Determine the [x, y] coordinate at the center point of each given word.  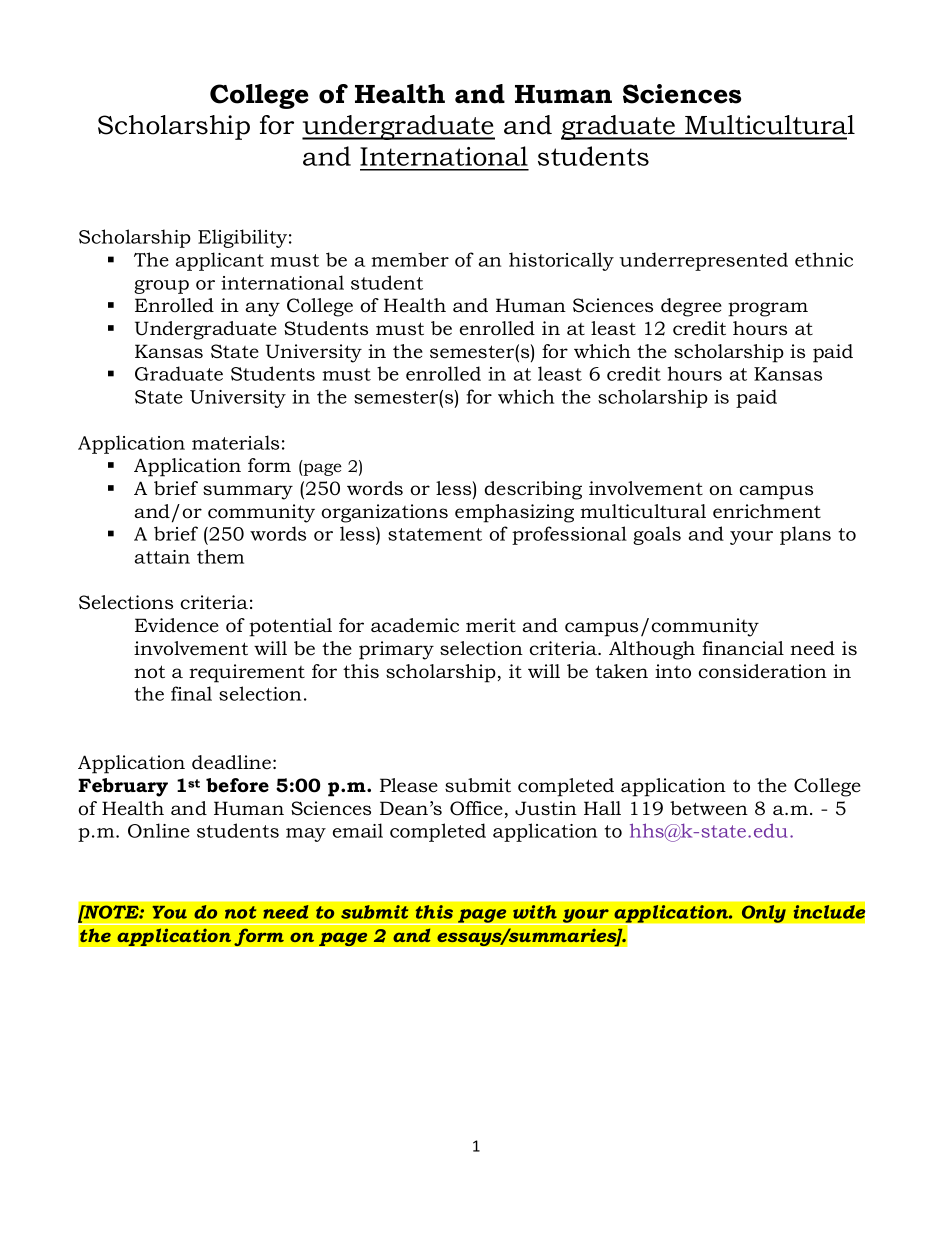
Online [159, 830]
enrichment [767, 511]
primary [396, 650]
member [410, 259]
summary [248, 492]
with [535, 912]
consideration [763, 671]
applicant [219, 261]
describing [533, 490]
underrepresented [703, 261]
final [191, 693]
